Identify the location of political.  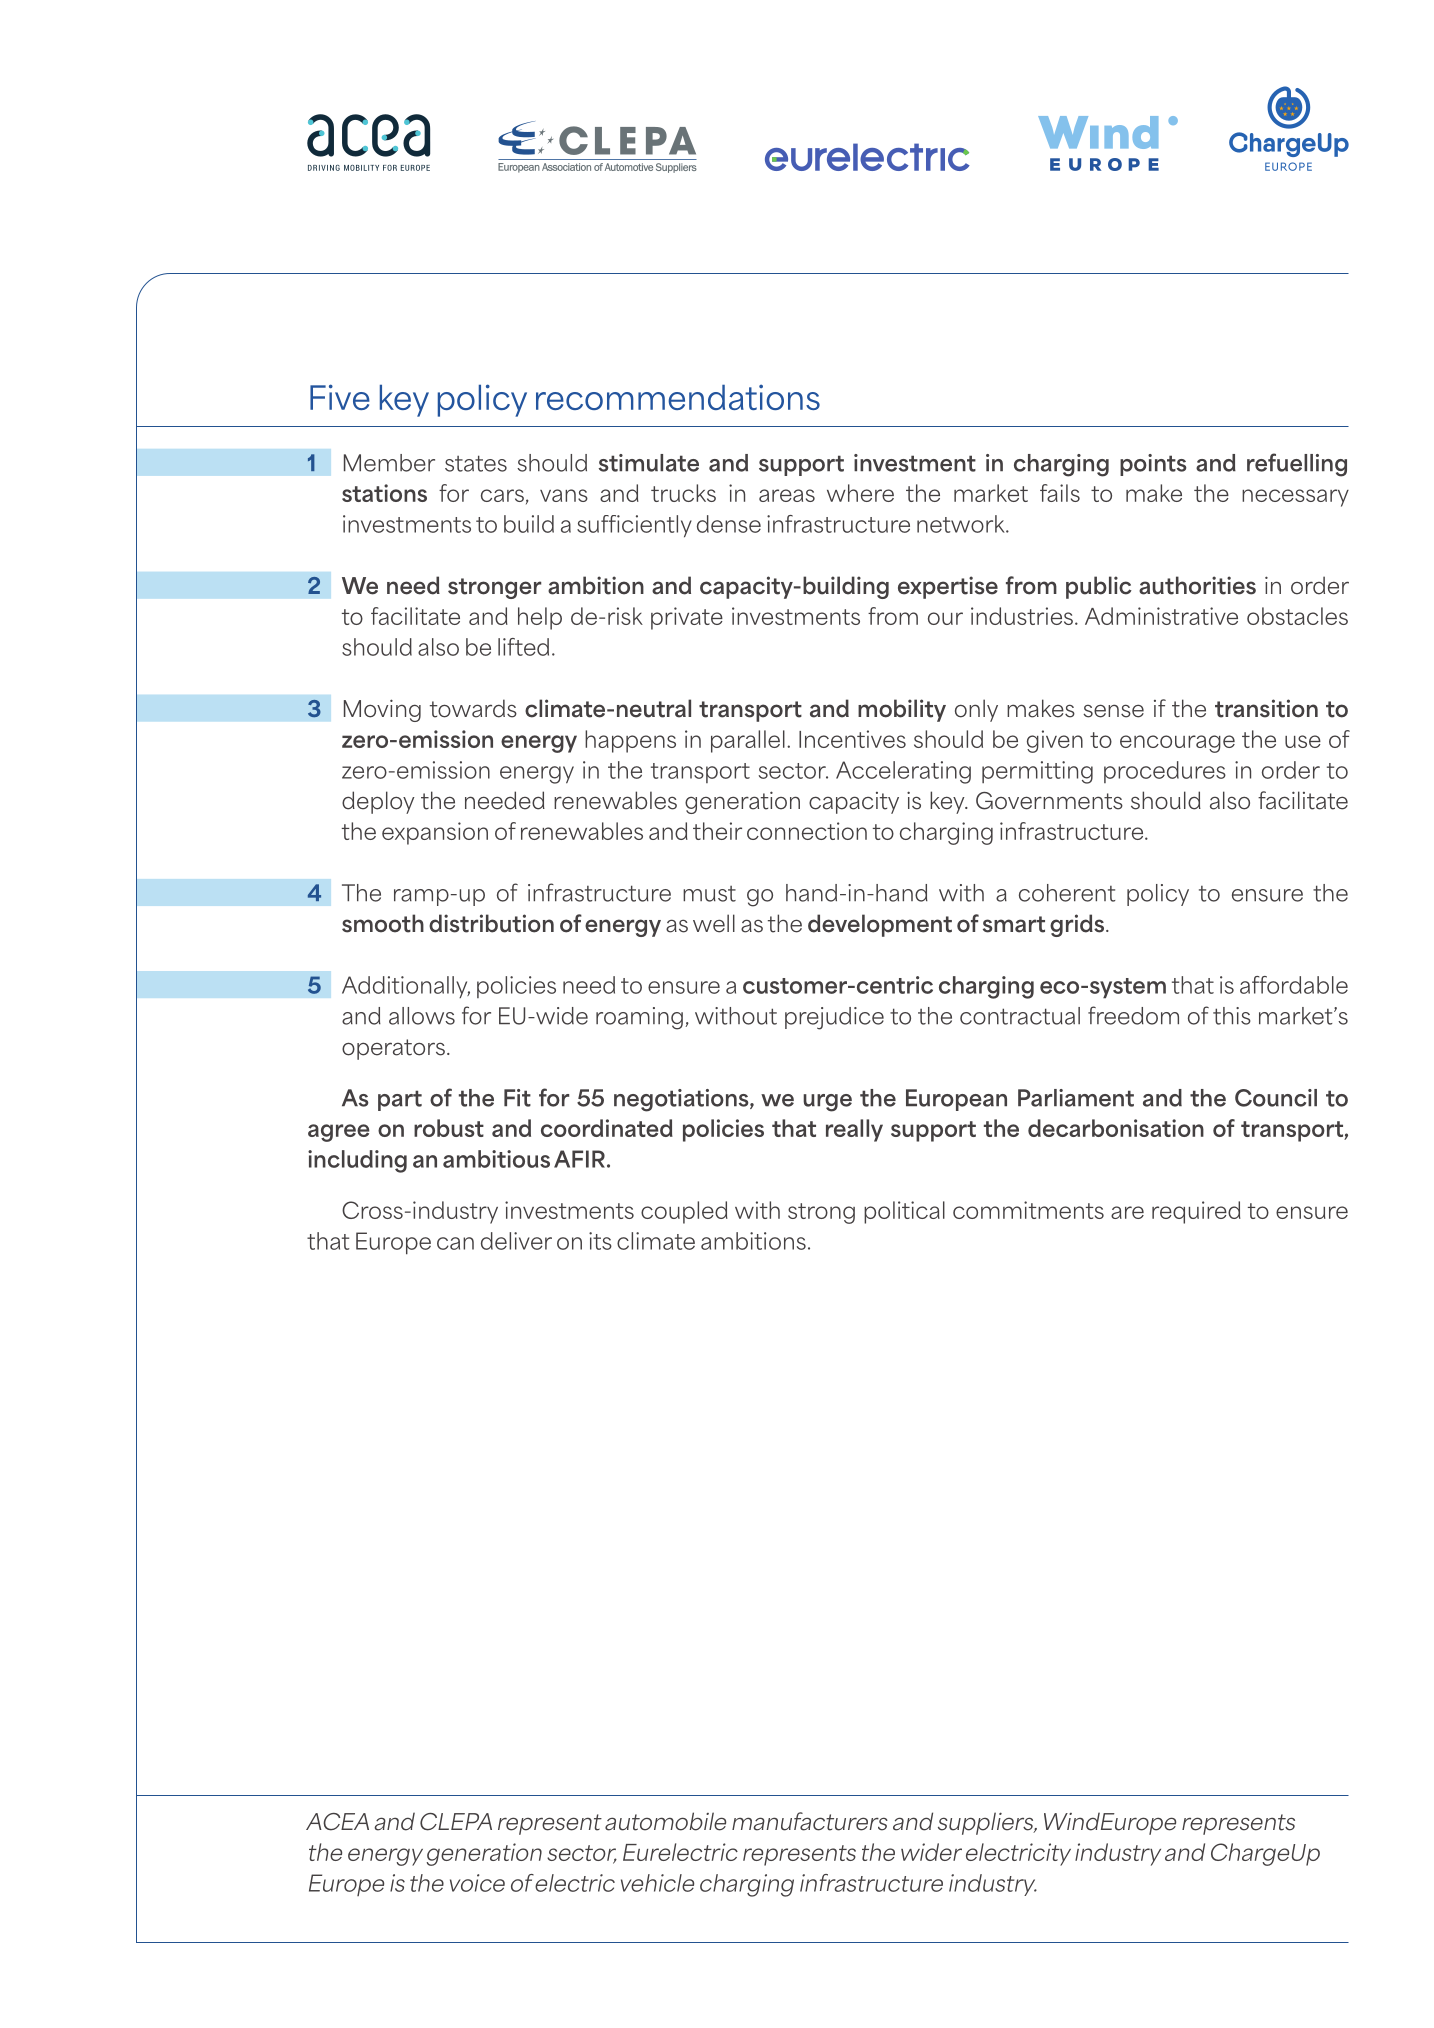
(904, 1212).
